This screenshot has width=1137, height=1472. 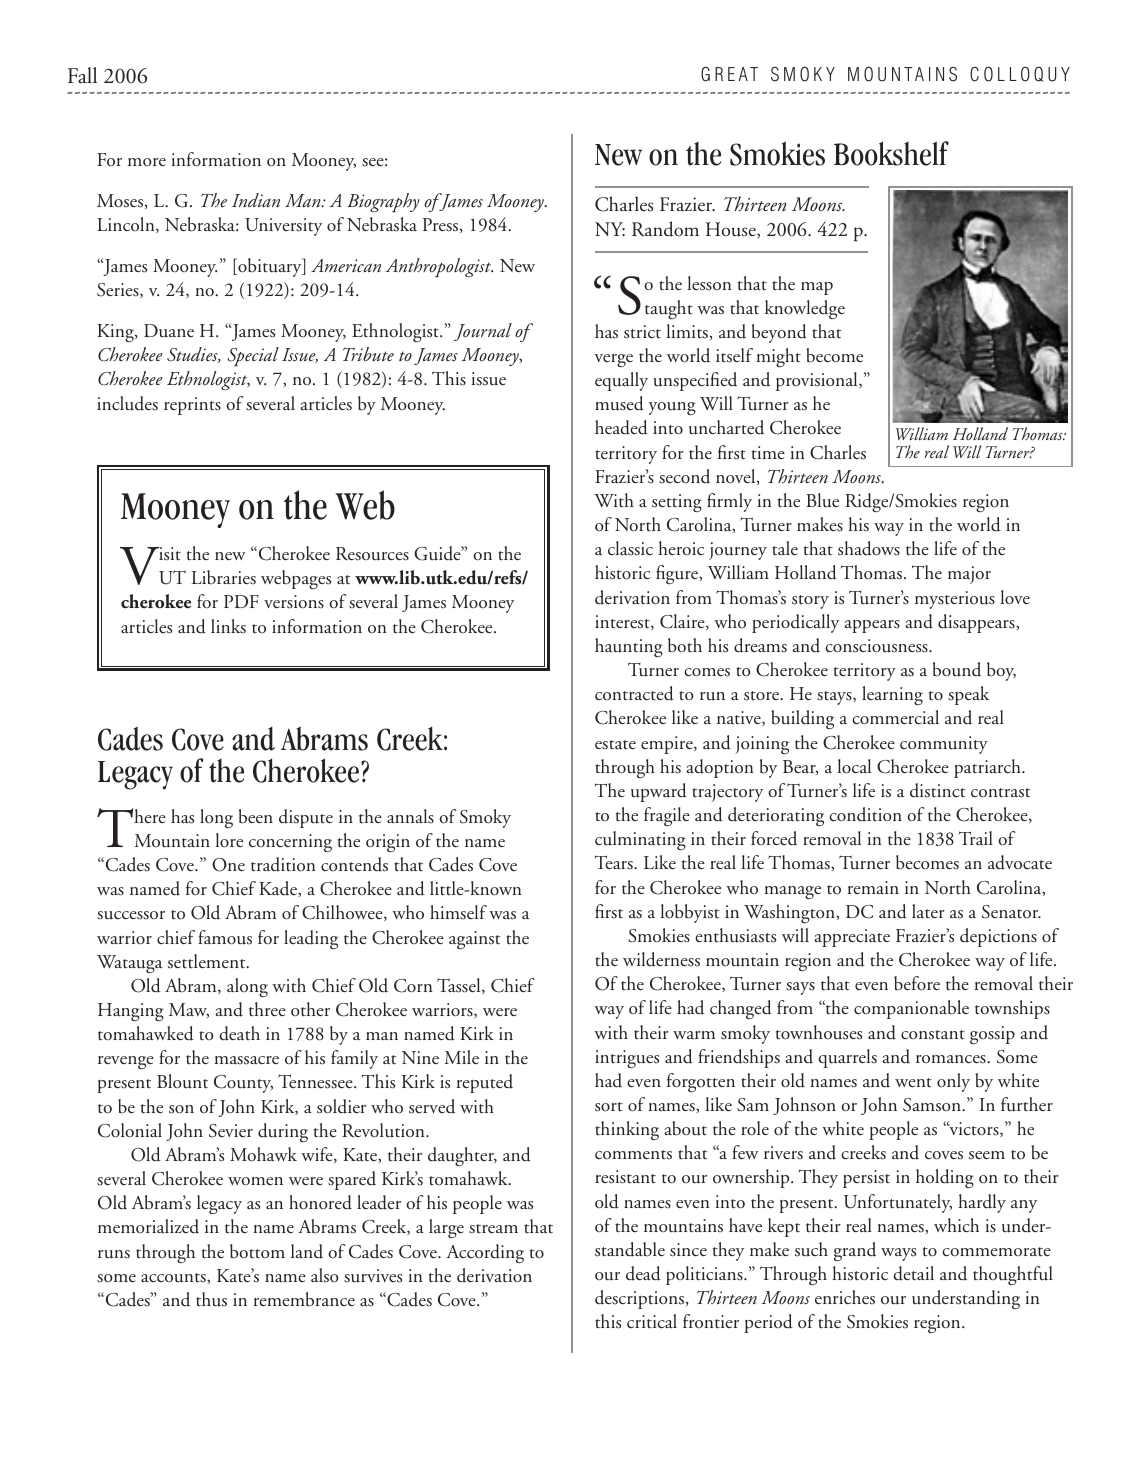 What do you see at coordinates (223, 577) in the screenshot?
I see `Libraries` at bounding box center [223, 577].
